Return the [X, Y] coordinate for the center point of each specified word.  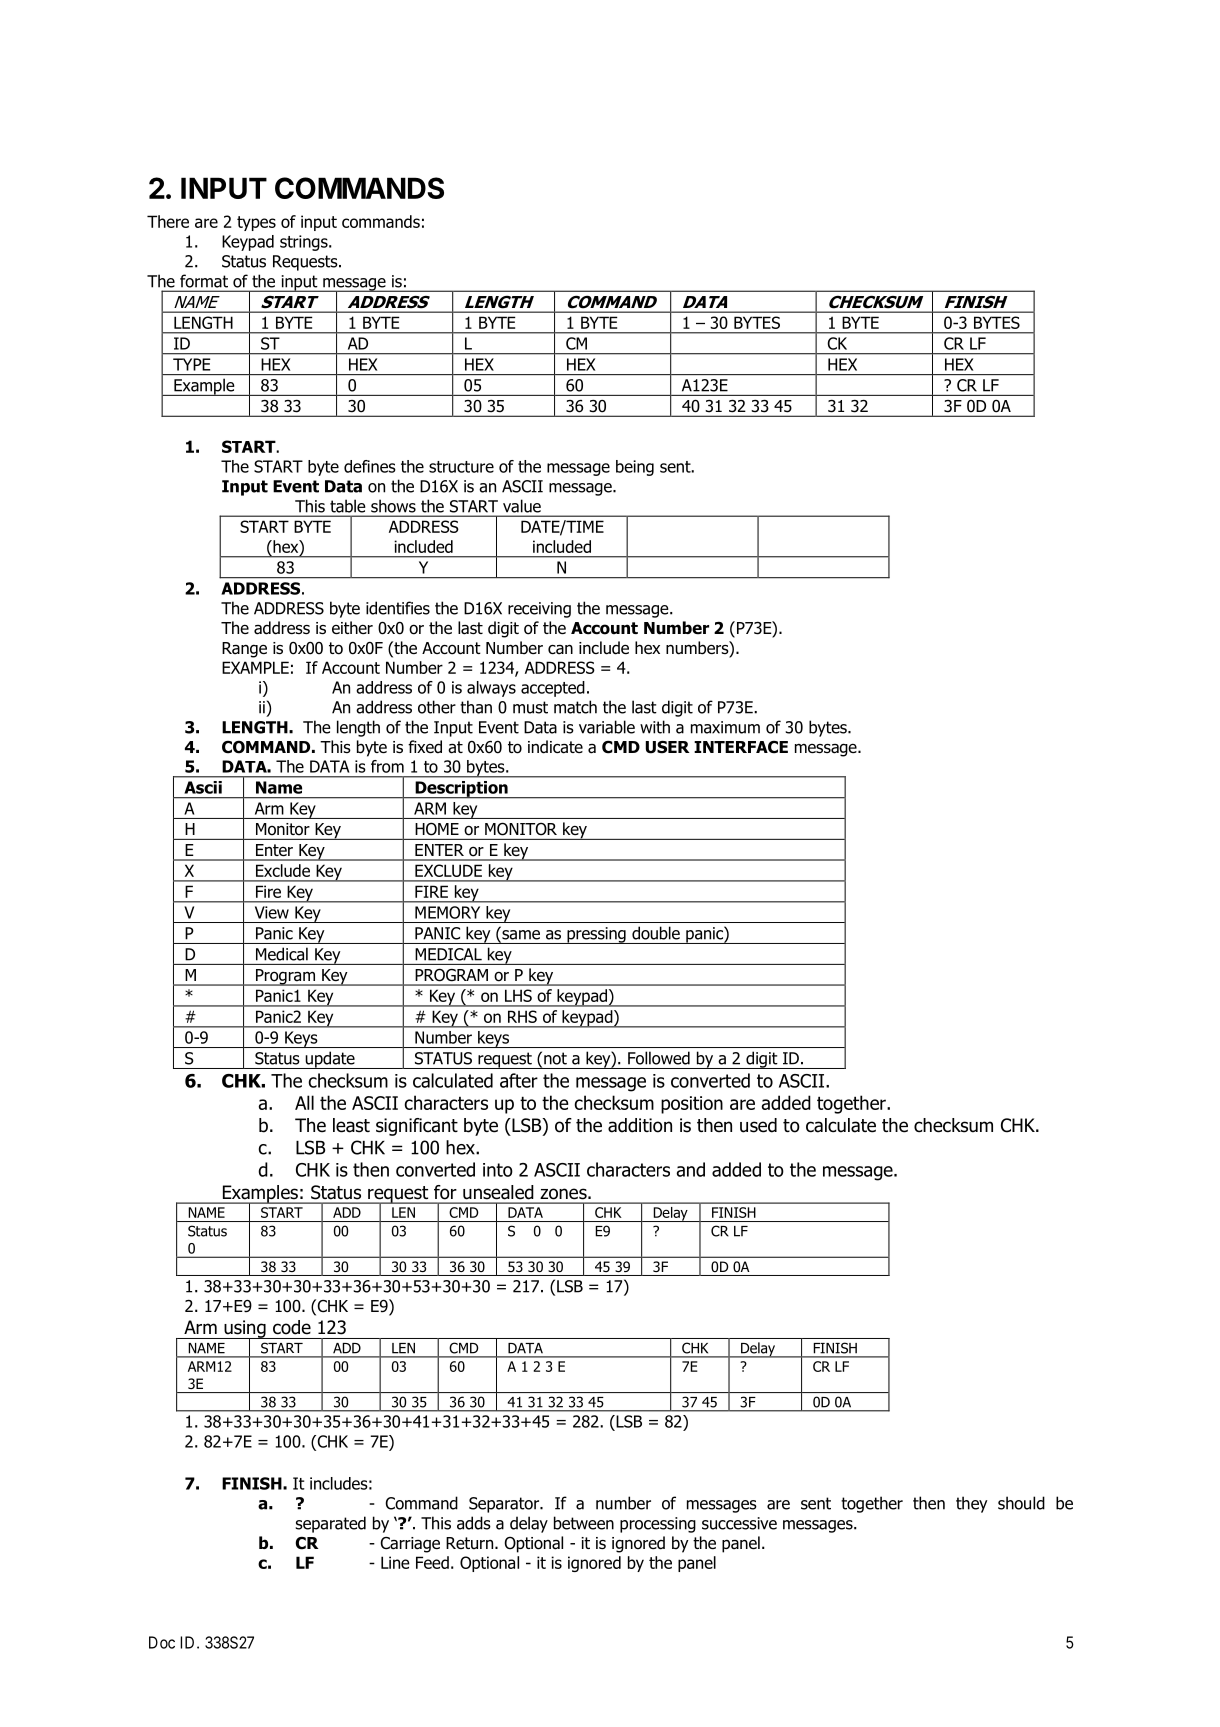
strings [305, 243]
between [584, 1523]
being [635, 468]
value [522, 506]
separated [330, 1524]
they [972, 1504]
